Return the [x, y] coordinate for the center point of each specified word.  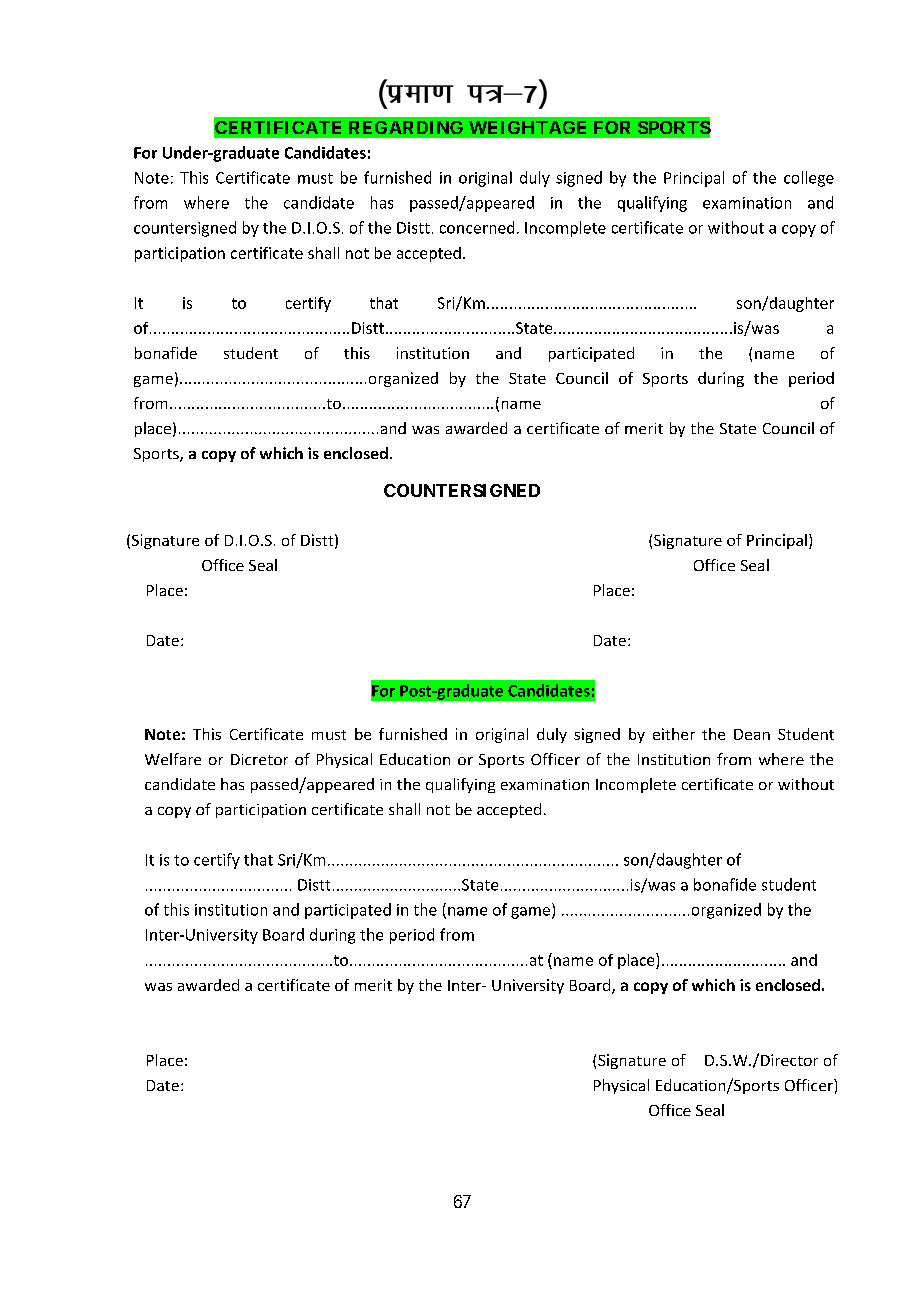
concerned [477, 227]
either [674, 734]
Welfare [173, 759]
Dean [752, 734]
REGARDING [406, 127]
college [809, 179]
